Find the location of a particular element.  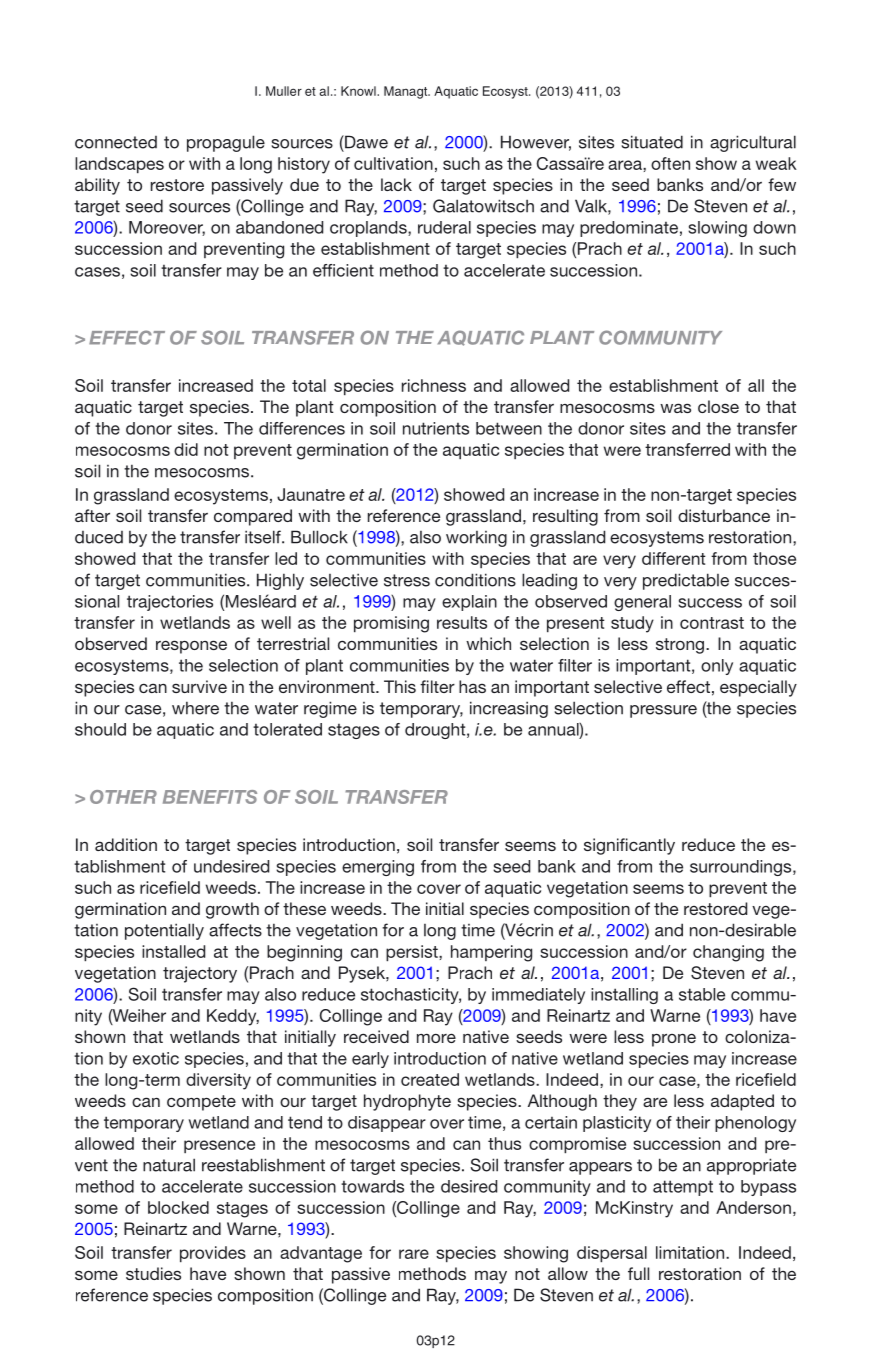

Dawe is located at coordinates (365, 142).
